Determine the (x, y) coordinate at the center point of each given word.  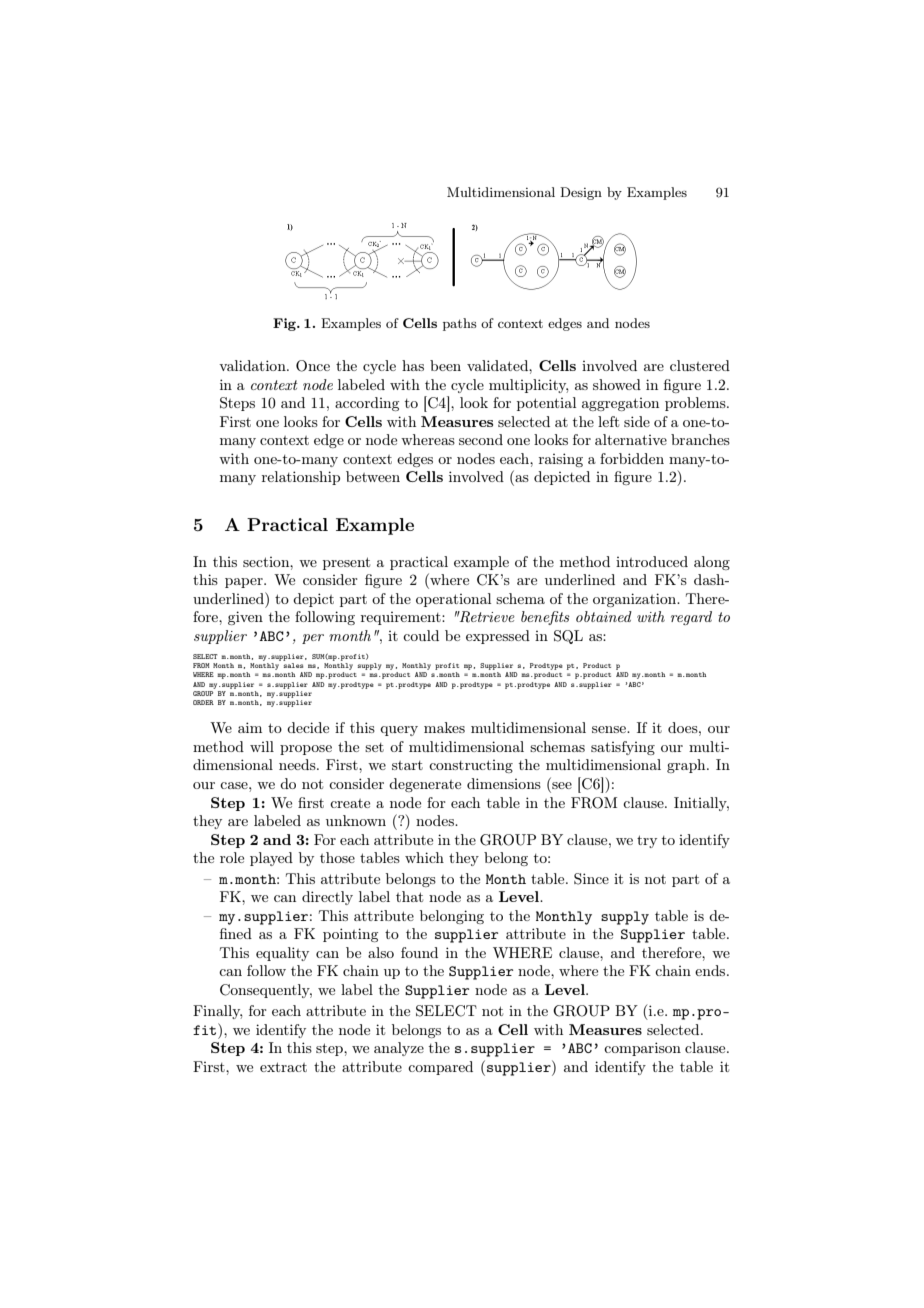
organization (635, 600)
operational (453, 600)
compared (440, 1068)
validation (253, 365)
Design (581, 193)
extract (283, 1067)
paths (460, 324)
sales (293, 665)
